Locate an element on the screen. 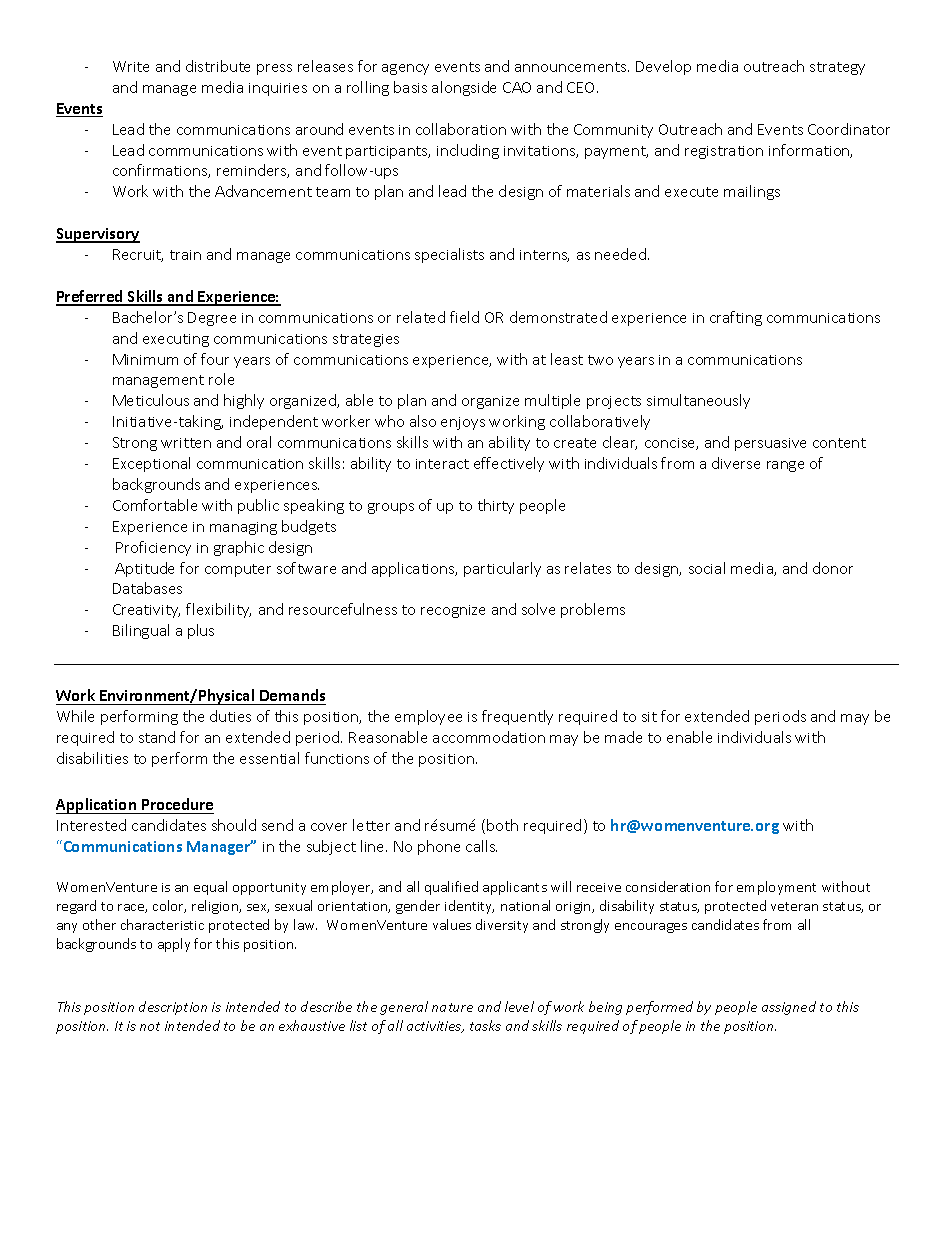 This screenshot has width=952, height=1233. assigned is located at coordinates (789, 1008).
